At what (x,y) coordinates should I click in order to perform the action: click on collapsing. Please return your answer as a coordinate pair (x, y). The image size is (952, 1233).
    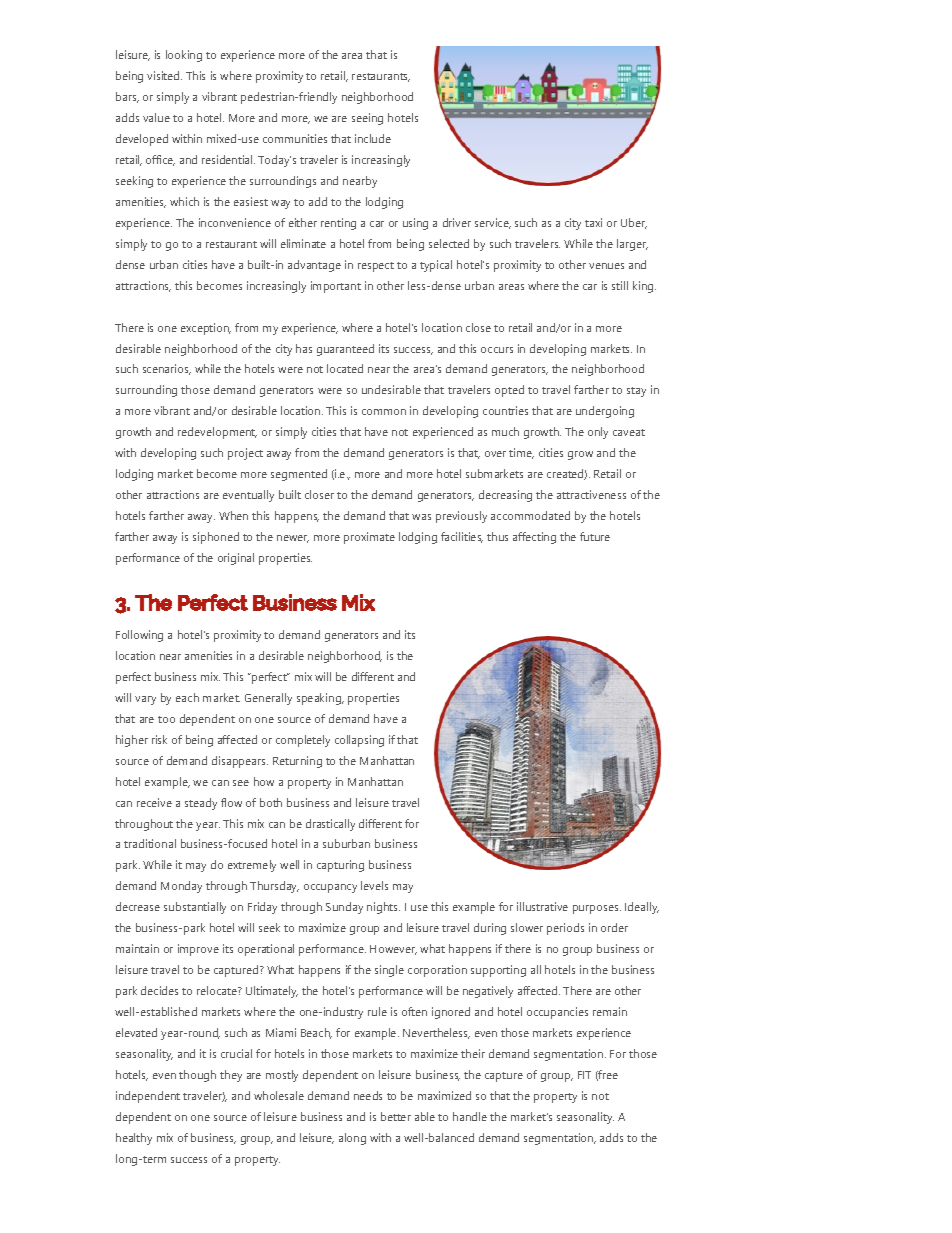
    Looking at the image, I should click on (359, 741).
